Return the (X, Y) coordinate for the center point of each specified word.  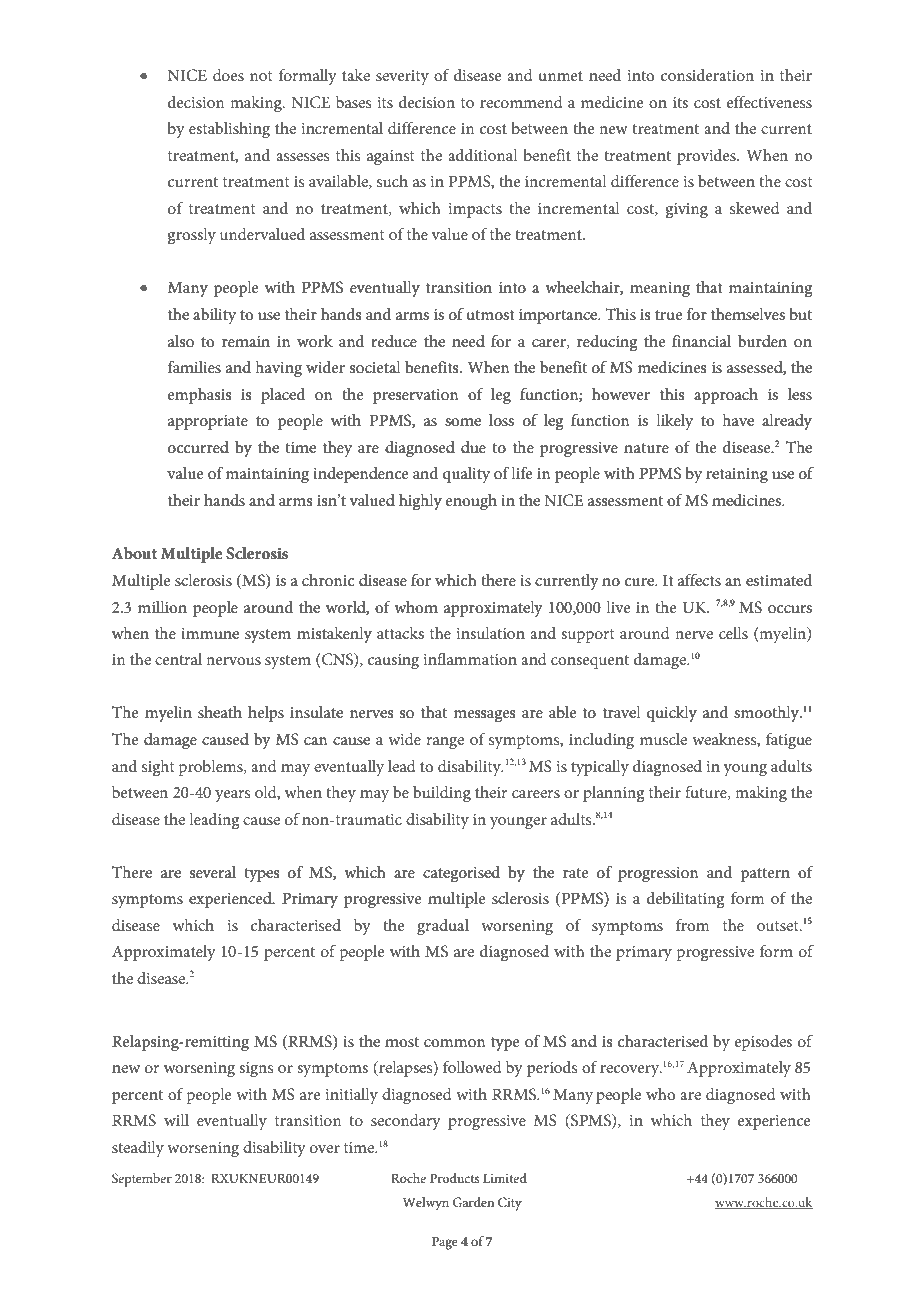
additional (483, 155)
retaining (737, 476)
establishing (229, 130)
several (213, 872)
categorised (461, 874)
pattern (765, 875)
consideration (707, 75)
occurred (198, 447)
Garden (473, 1202)
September (142, 1180)
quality (466, 475)
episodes (763, 1043)
